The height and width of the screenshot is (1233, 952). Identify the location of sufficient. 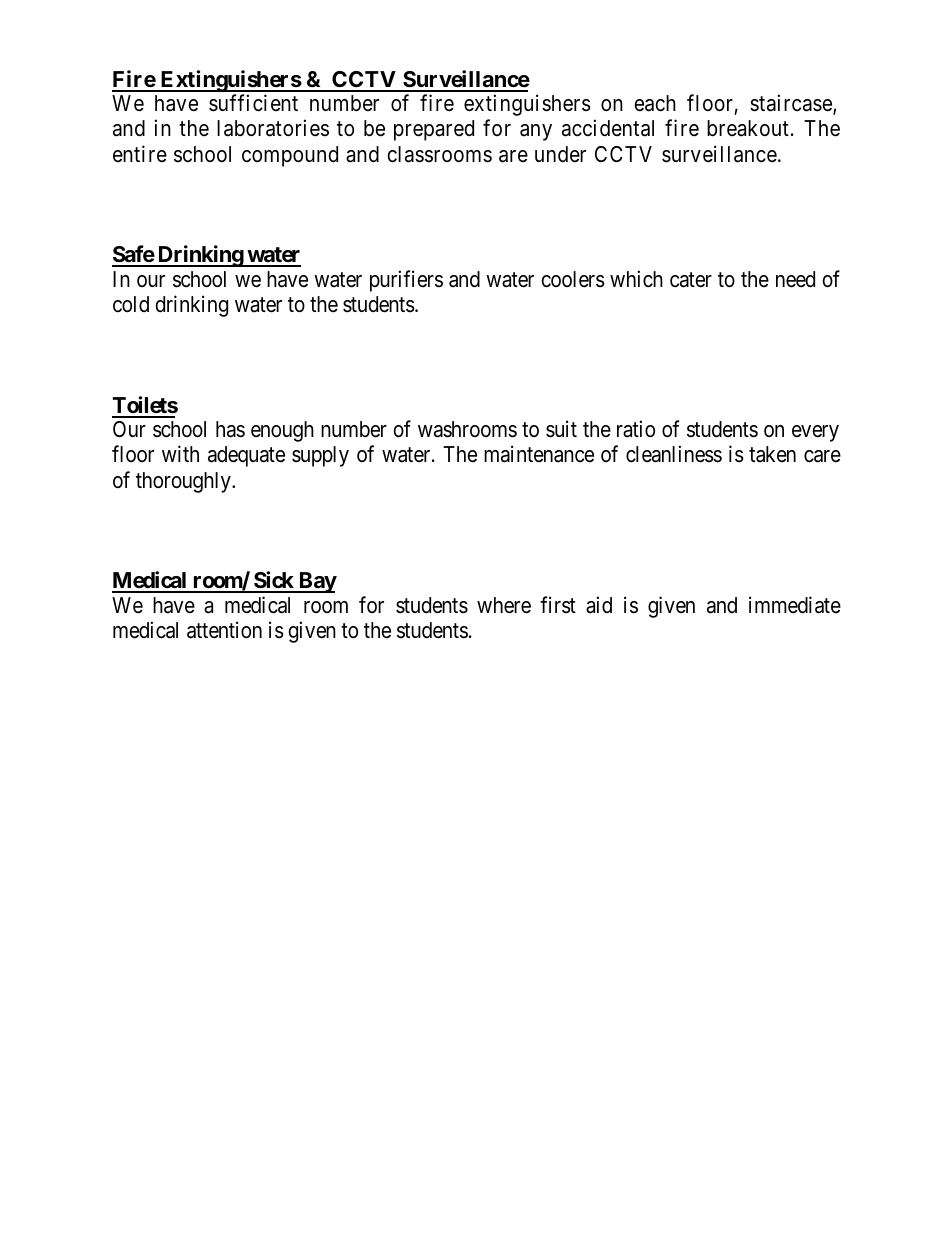
(253, 103).
